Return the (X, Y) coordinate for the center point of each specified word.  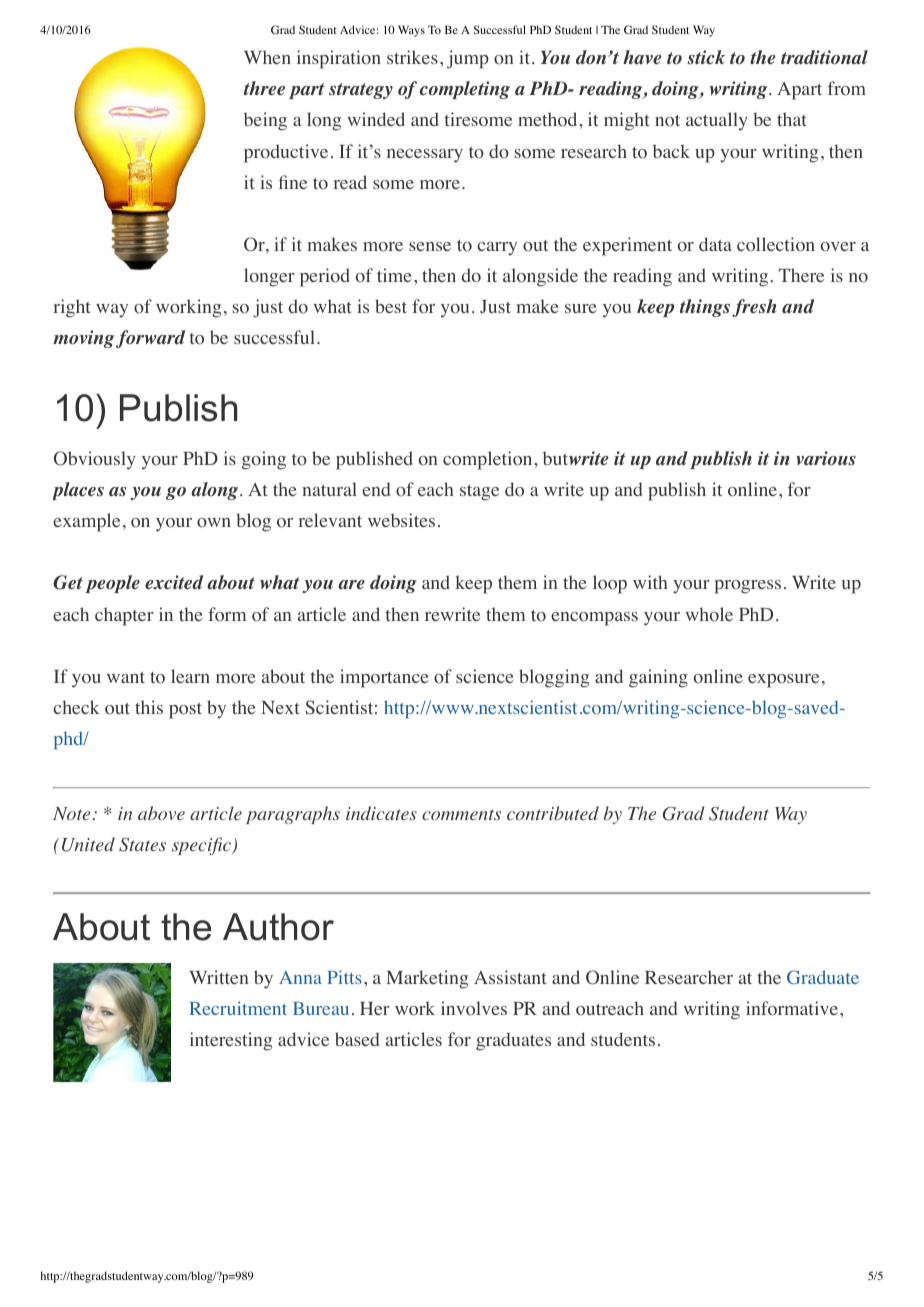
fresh (754, 308)
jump (468, 59)
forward (150, 339)
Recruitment (238, 1008)
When (267, 57)
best (391, 306)
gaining (658, 678)
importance (384, 678)
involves (474, 1008)
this (149, 707)
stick (706, 57)
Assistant (510, 977)
